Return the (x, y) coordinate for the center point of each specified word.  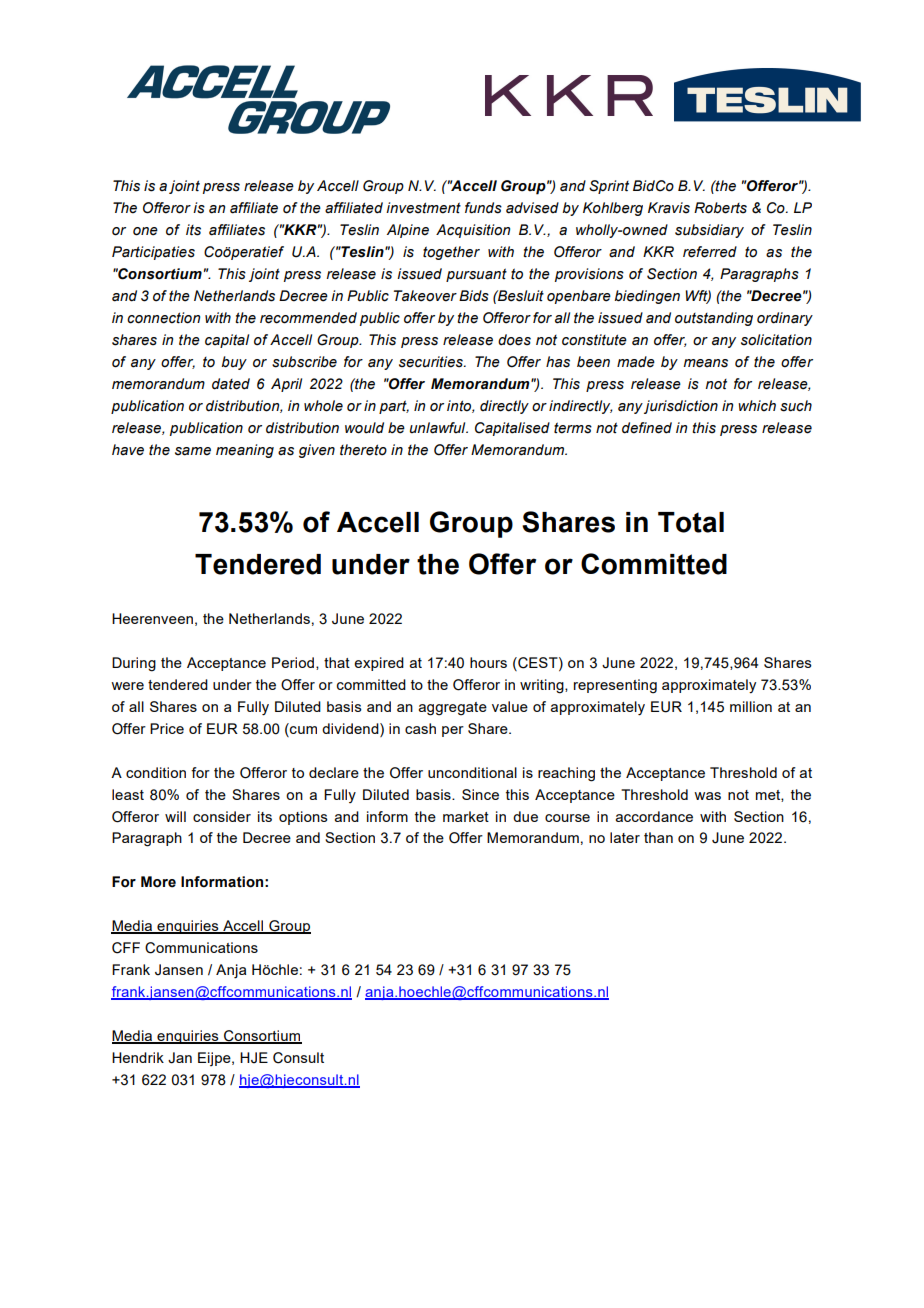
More (158, 882)
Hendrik (138, 1057)
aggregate (453, 709)
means (705, 363)
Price (167, 728)
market (466, 816)
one (145, 231)
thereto (363, 450)
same (193, 451)
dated (231, 384)
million (751, 706)
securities (432, 362)
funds (483, 208)
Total (691, 522)
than (658, 837)
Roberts (720, 208)
